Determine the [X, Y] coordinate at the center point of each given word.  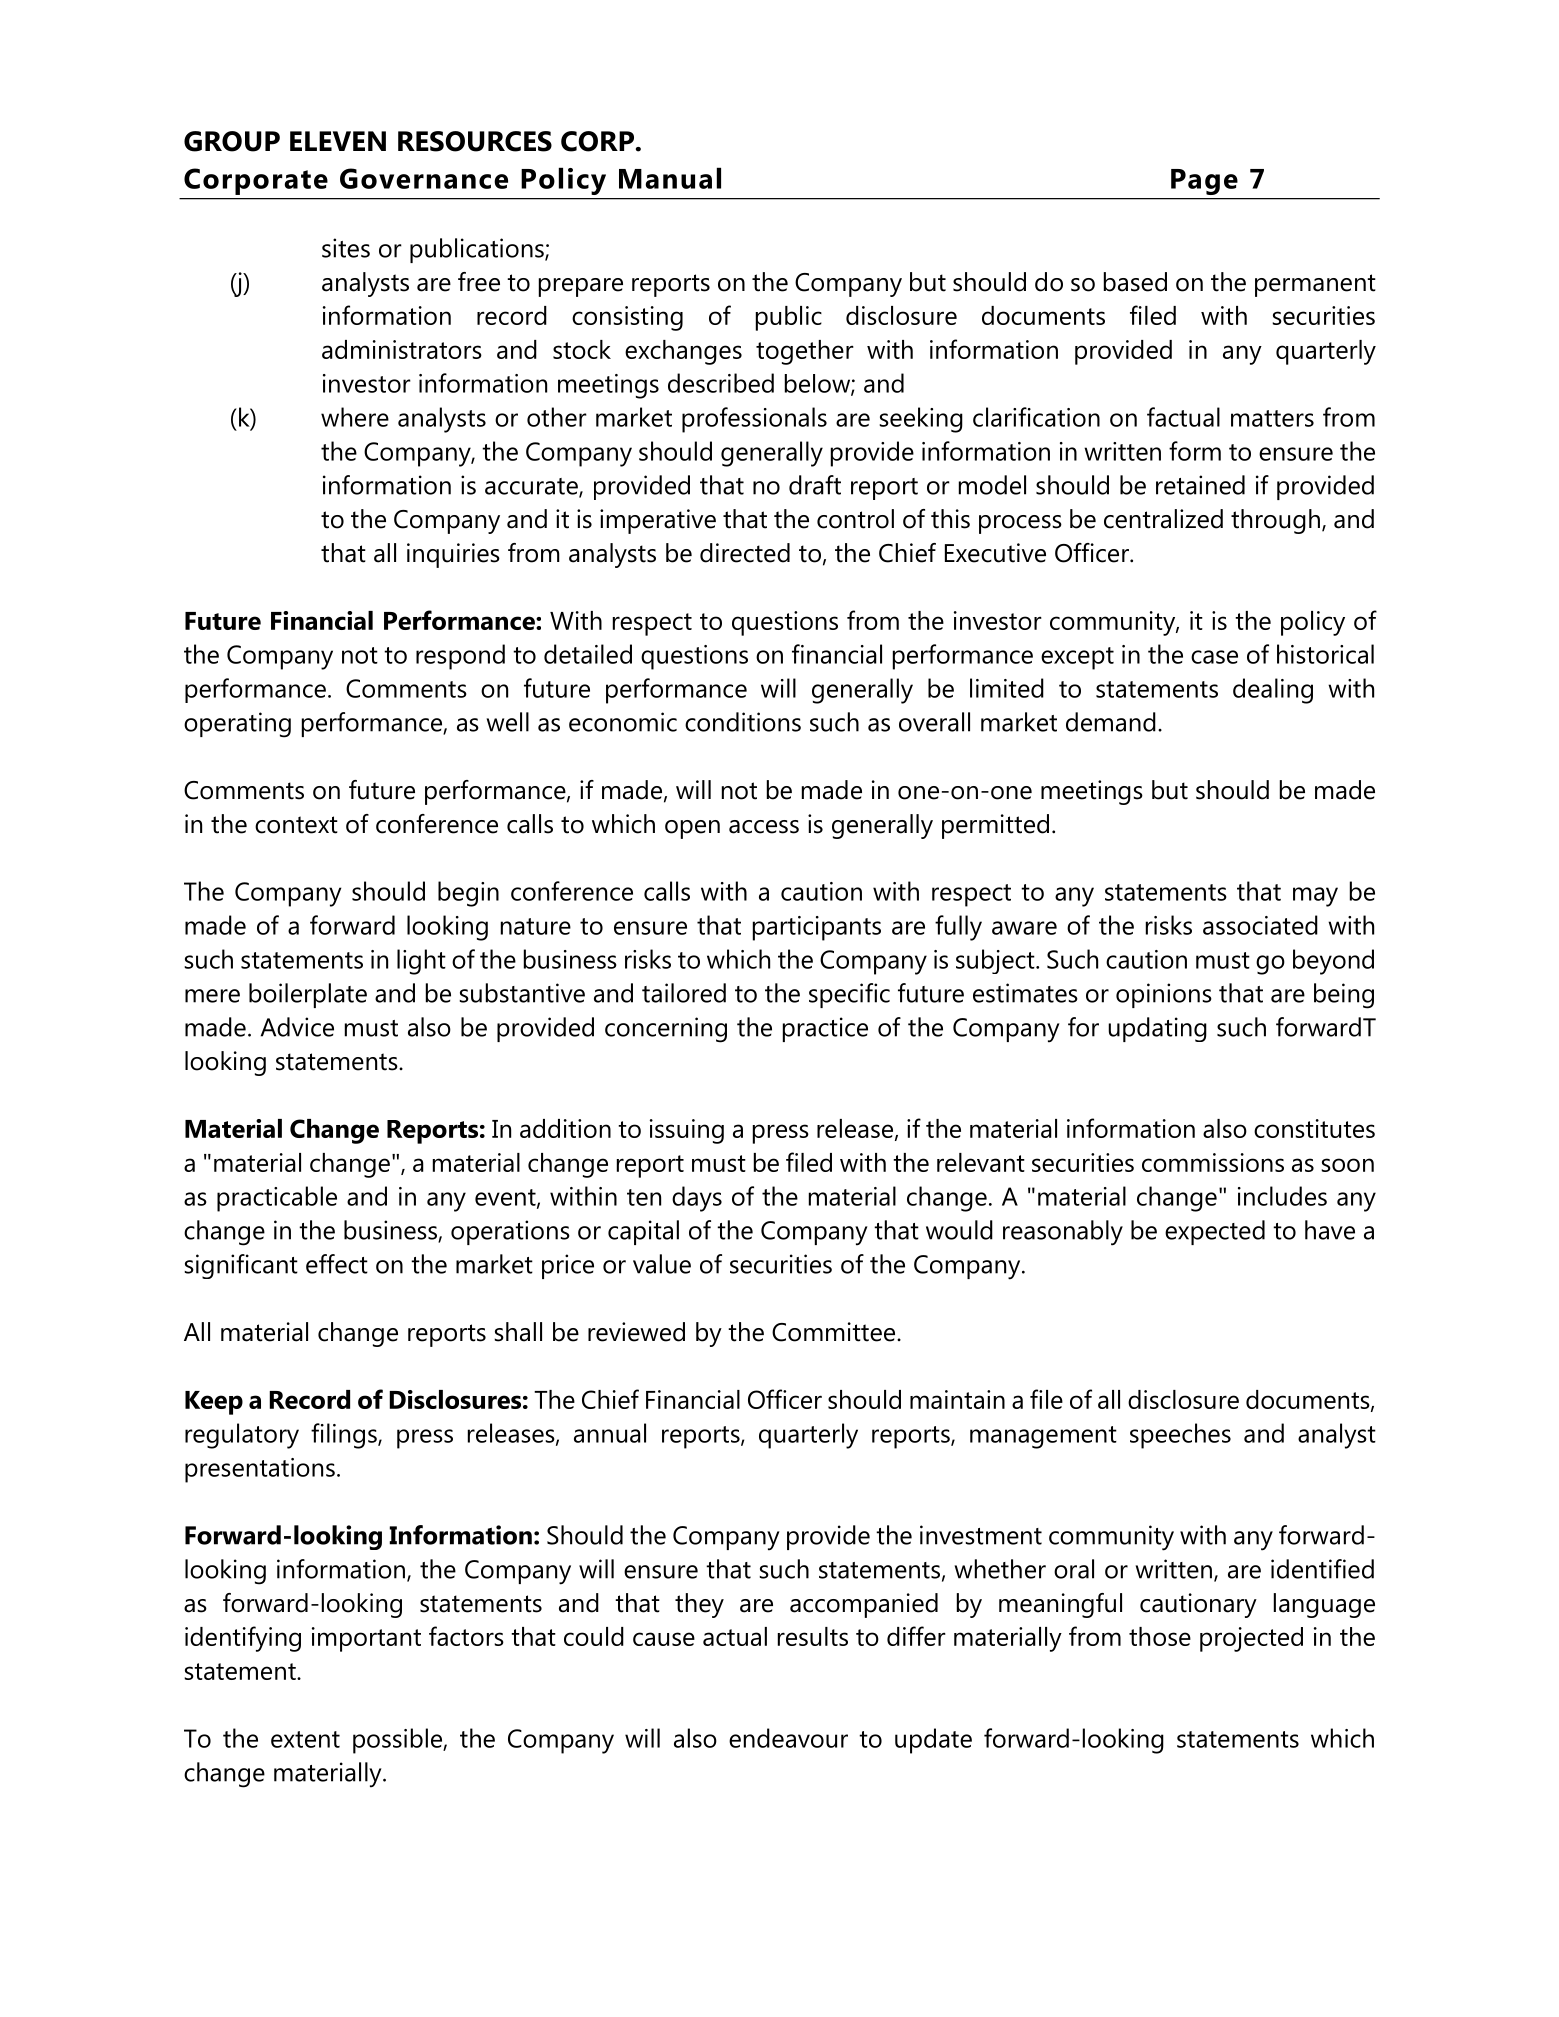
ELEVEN [338, 141]
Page [1204, 182]
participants [817, 928]
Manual [670, 178]
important [366, 1639]
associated [1260, 925]
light [421, 962]
